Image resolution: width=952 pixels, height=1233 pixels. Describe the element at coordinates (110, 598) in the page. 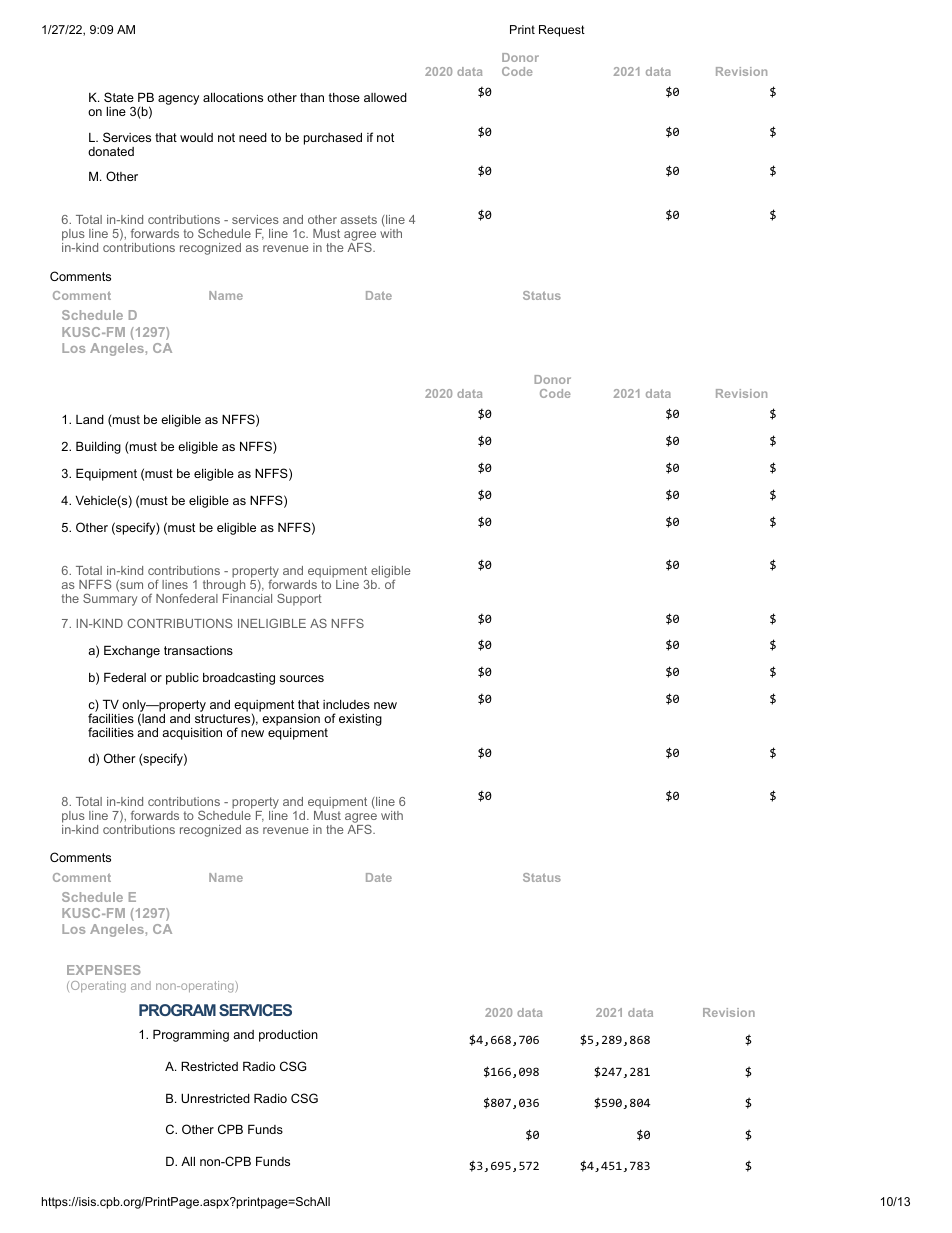

I see `Summary` at that location.
